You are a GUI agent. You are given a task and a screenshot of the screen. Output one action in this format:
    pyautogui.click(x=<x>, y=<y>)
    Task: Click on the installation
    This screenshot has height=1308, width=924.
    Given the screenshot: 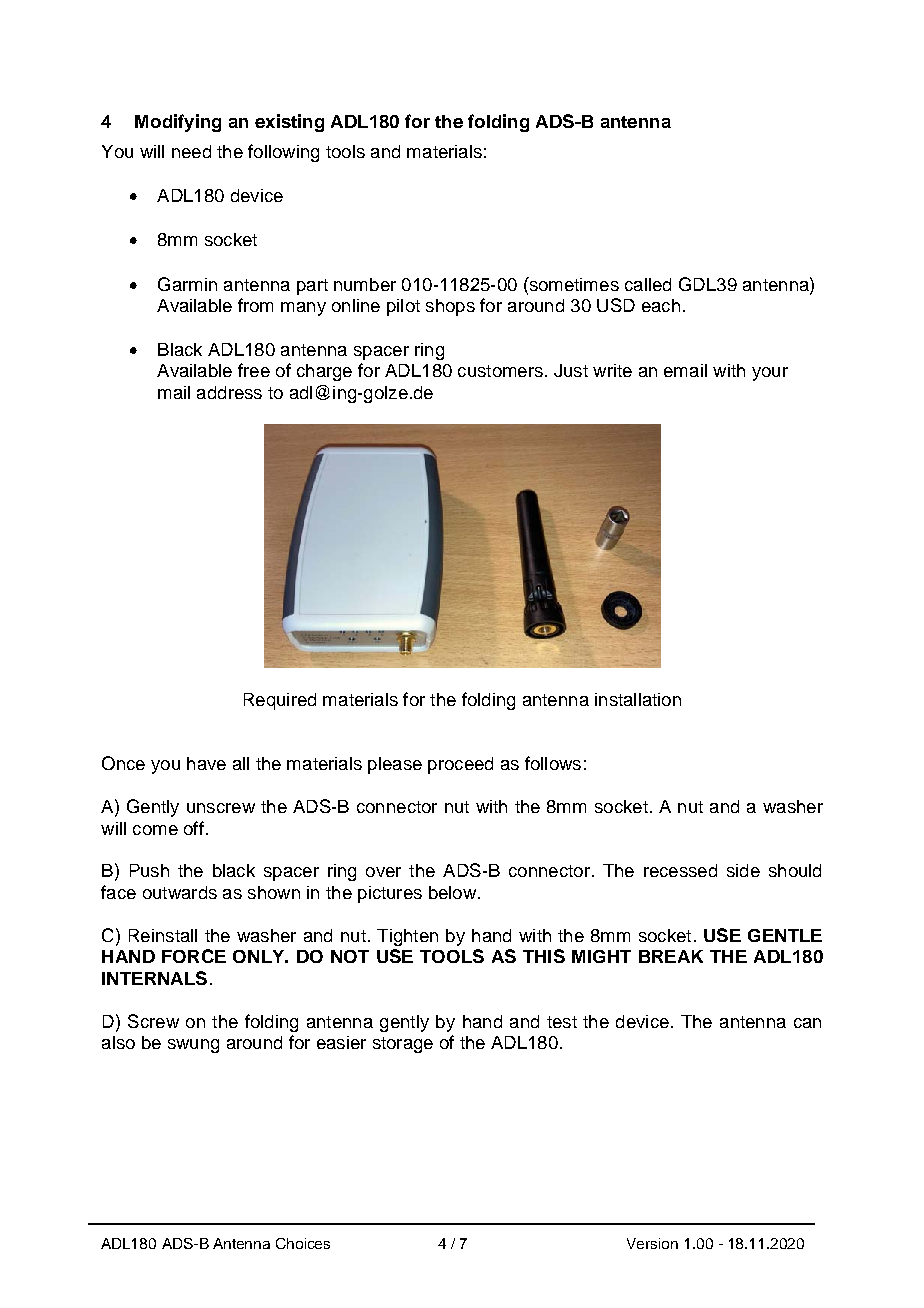 What is the action you would take?
    pyautogui.click(x=638, y=699)
